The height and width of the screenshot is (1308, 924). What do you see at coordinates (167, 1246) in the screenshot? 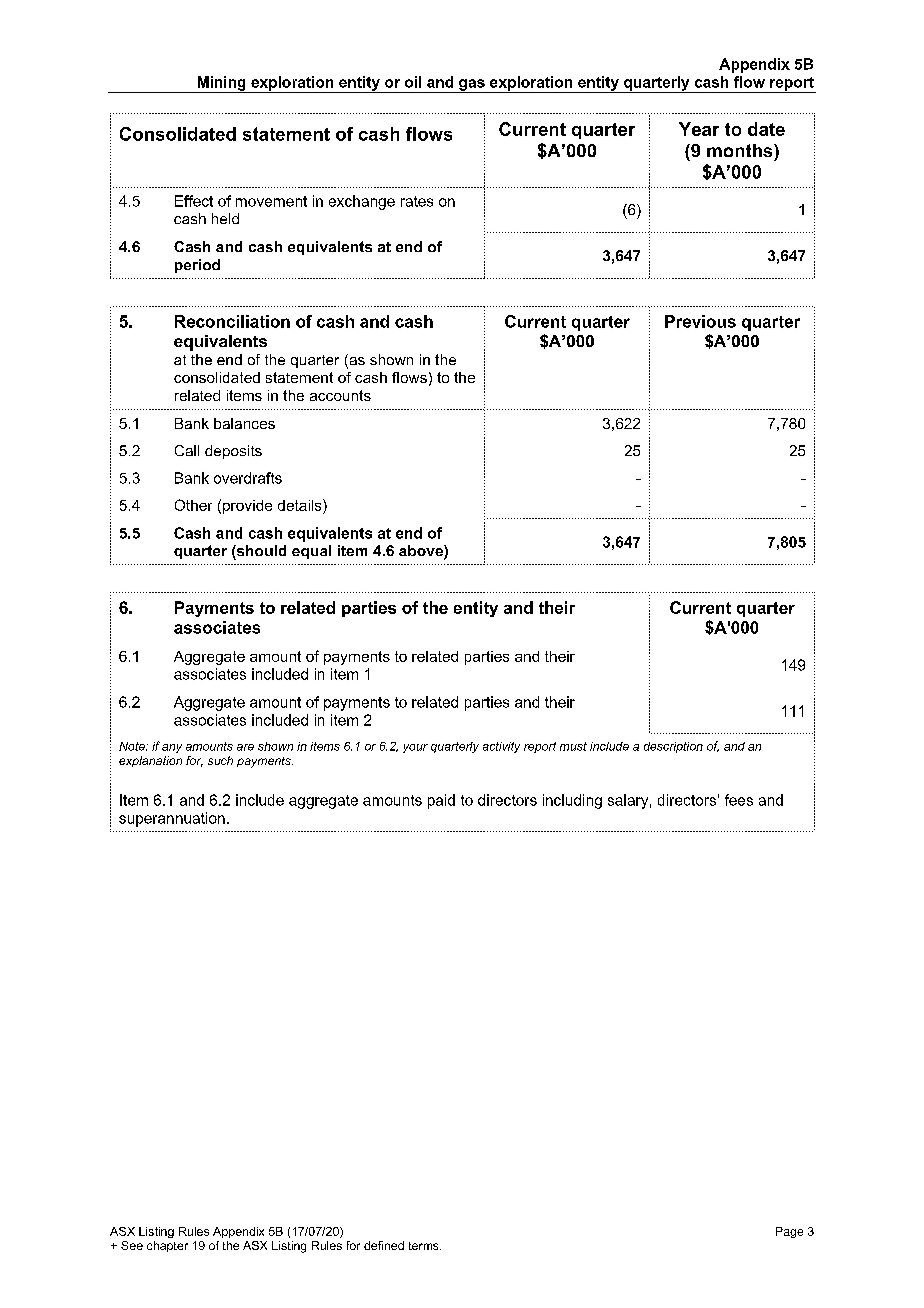
I see `chapter` at bounding box center [167, 1246].
